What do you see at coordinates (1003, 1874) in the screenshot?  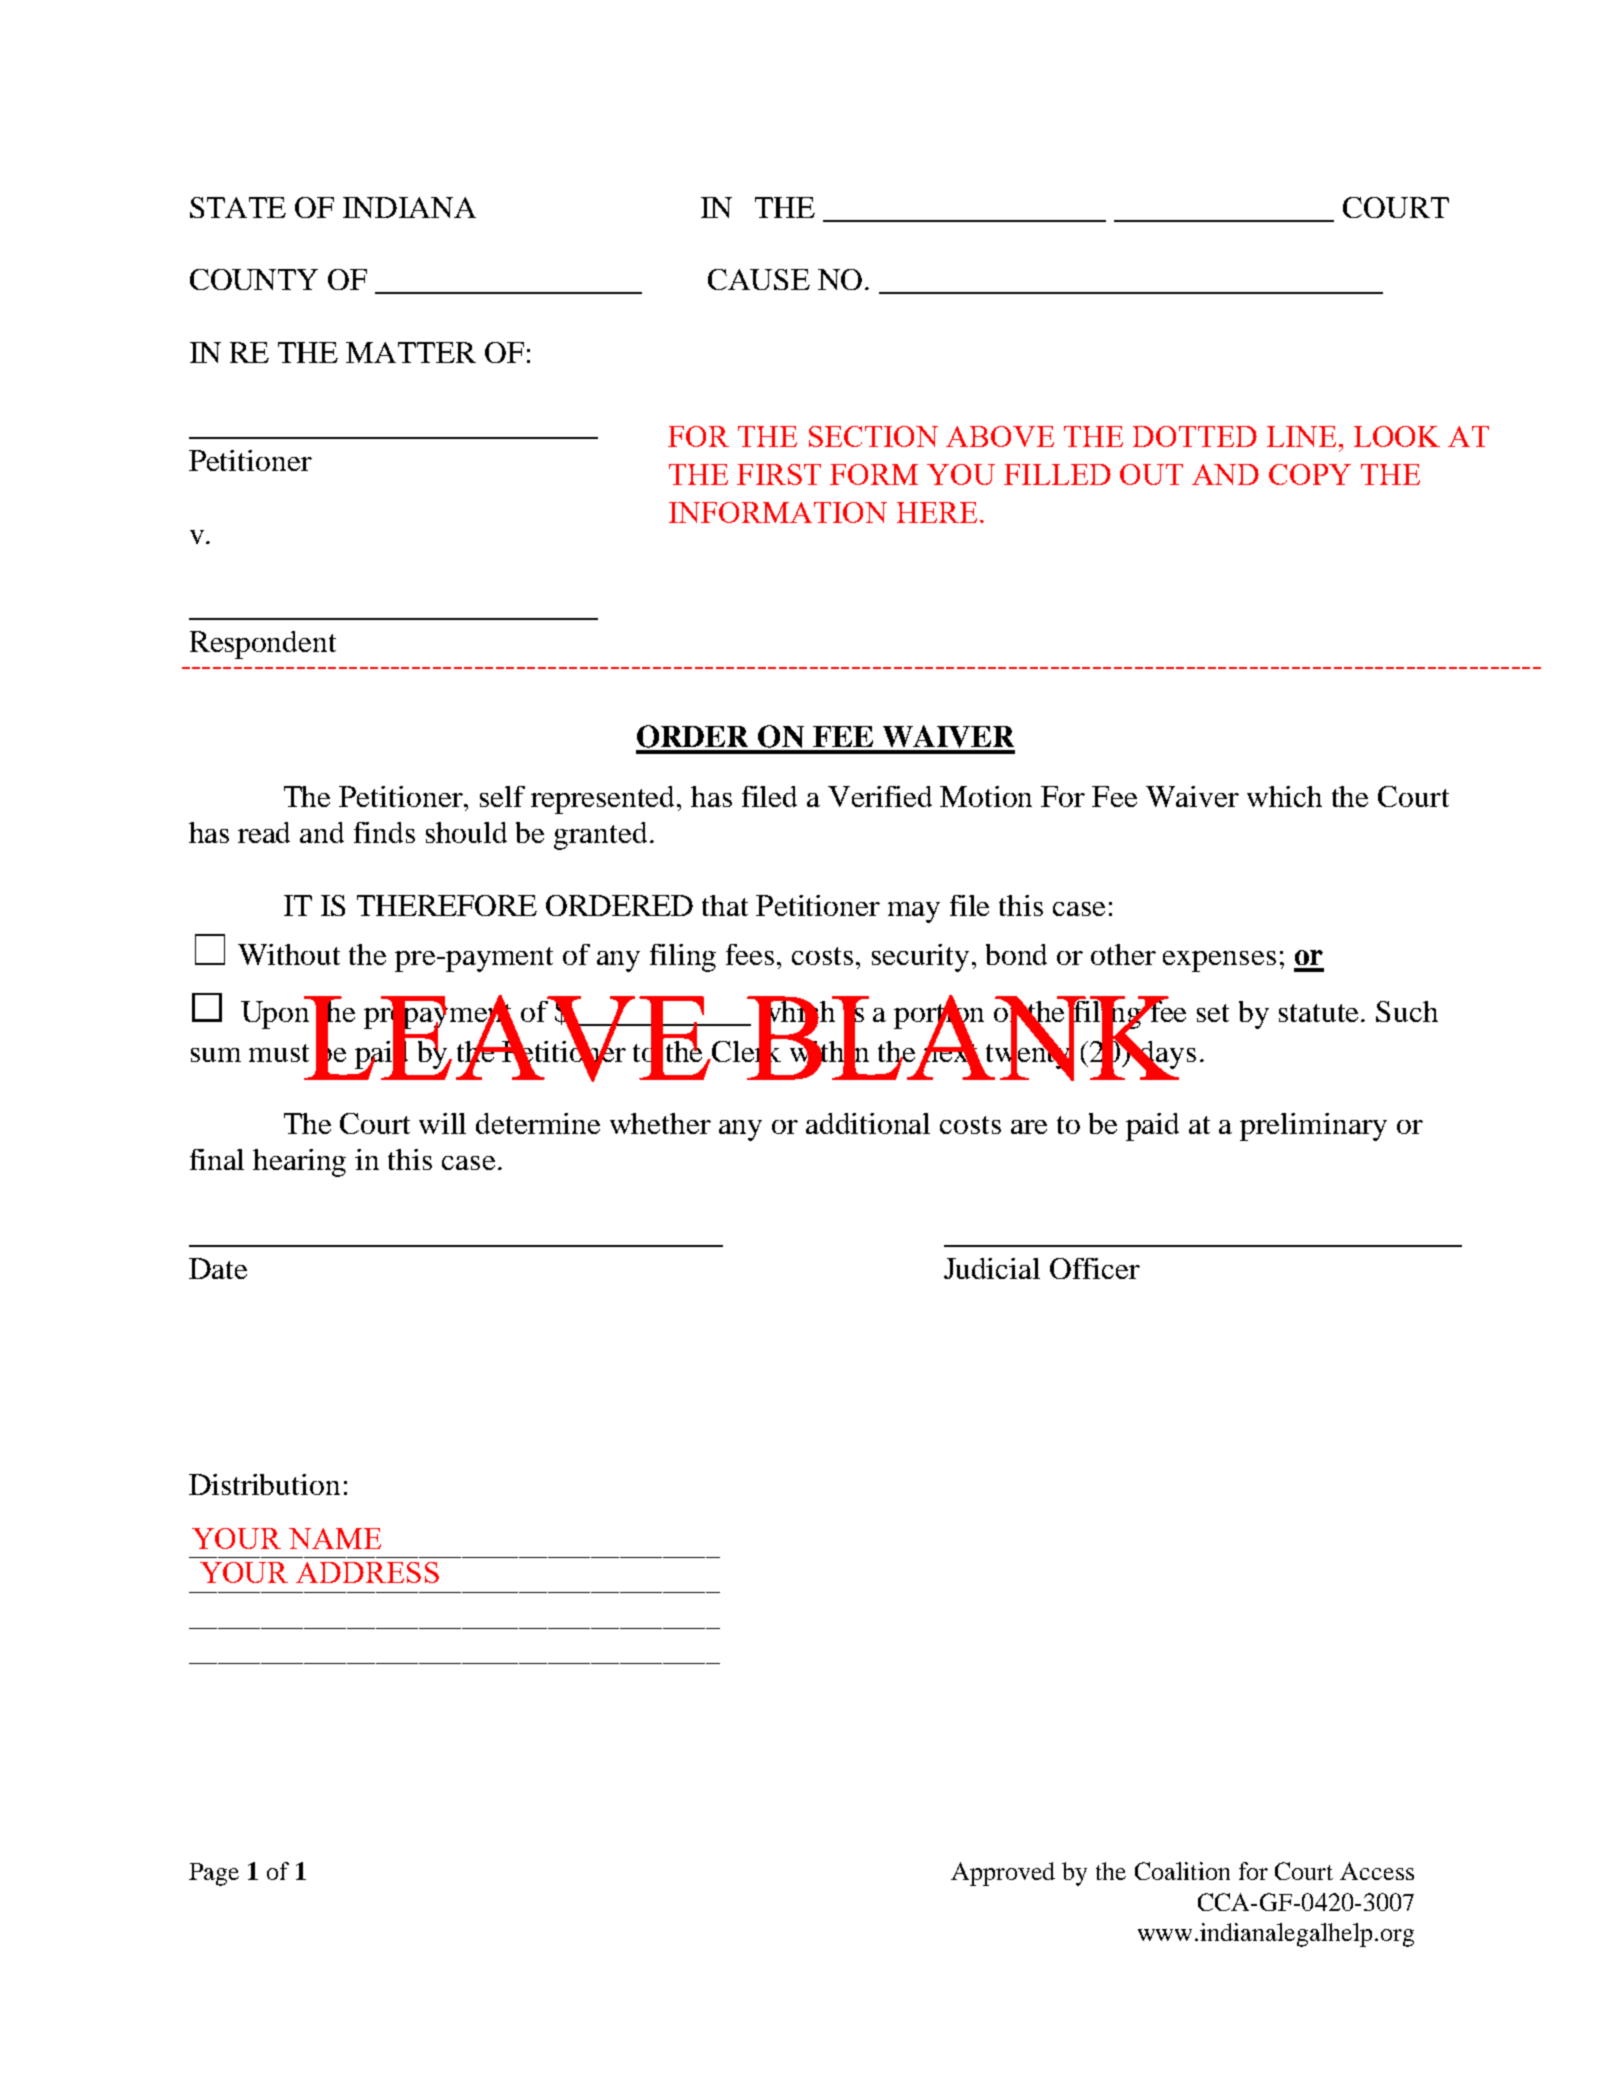 I see `Approved` at bounding box center [1003, 1874].
